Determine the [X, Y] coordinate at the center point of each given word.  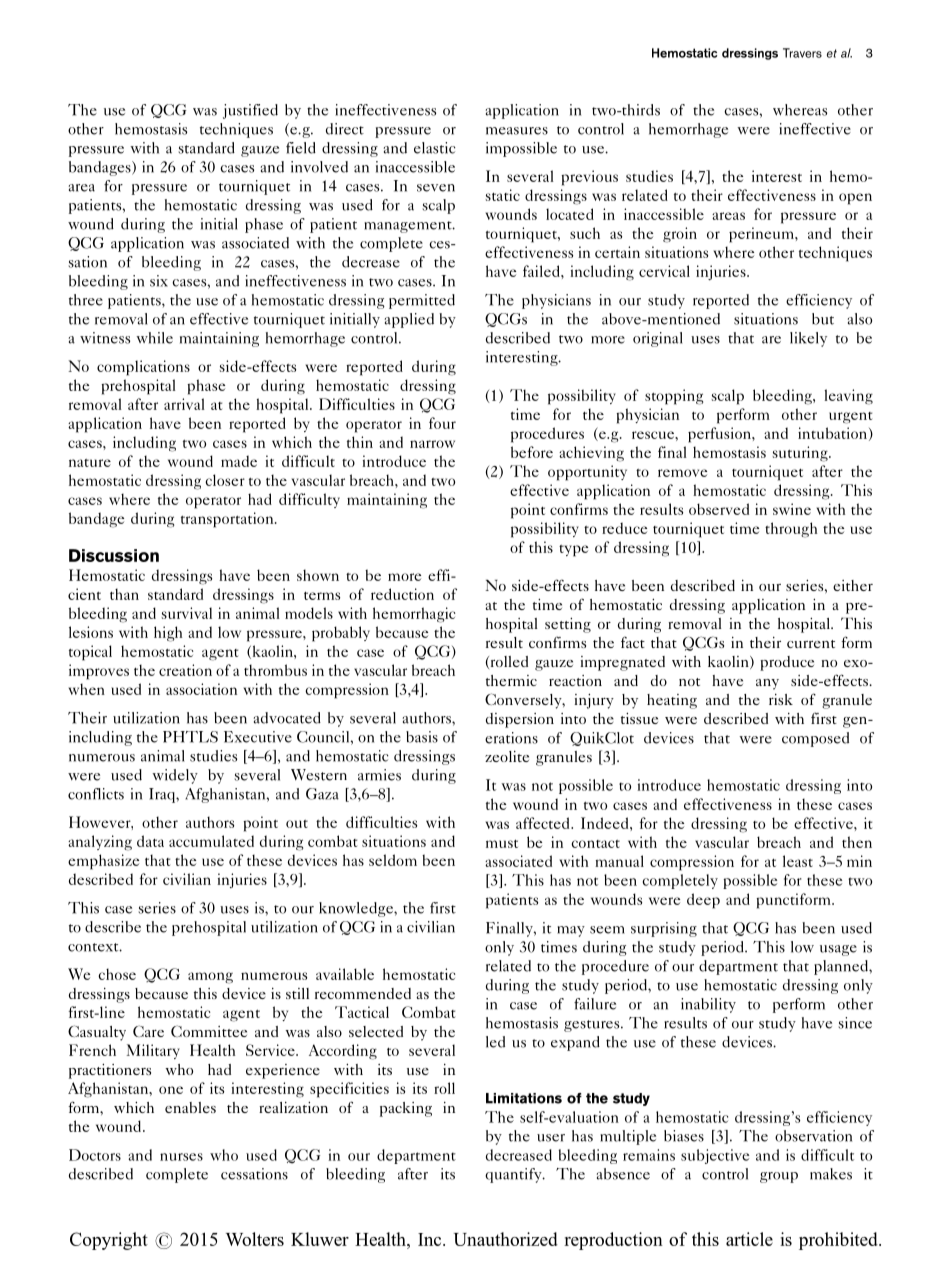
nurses [181, 1157]
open [855, 199]
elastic [435, 148]
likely [808, 339]
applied [409, 320]
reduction [402, 594]
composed [815, 739]
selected [376, 1031]
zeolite [507, 756]
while [154, 338]
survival [187, 613]
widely [175, 776]
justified [250, 111]
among [210, 978]
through [791, 530]
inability [708, 1005]
